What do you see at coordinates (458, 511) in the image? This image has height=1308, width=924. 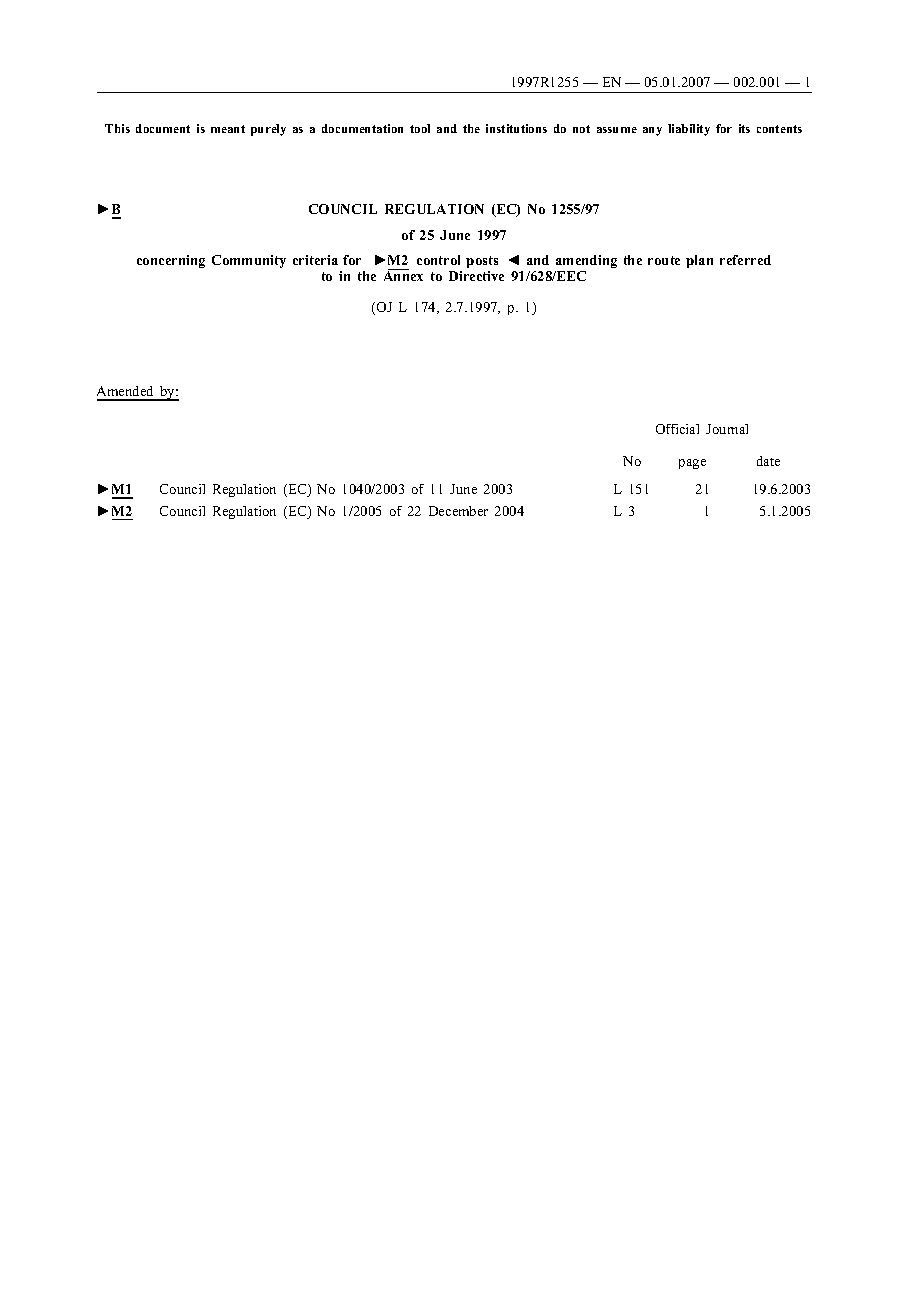 I see `December` at bounding box center [458, 511].
